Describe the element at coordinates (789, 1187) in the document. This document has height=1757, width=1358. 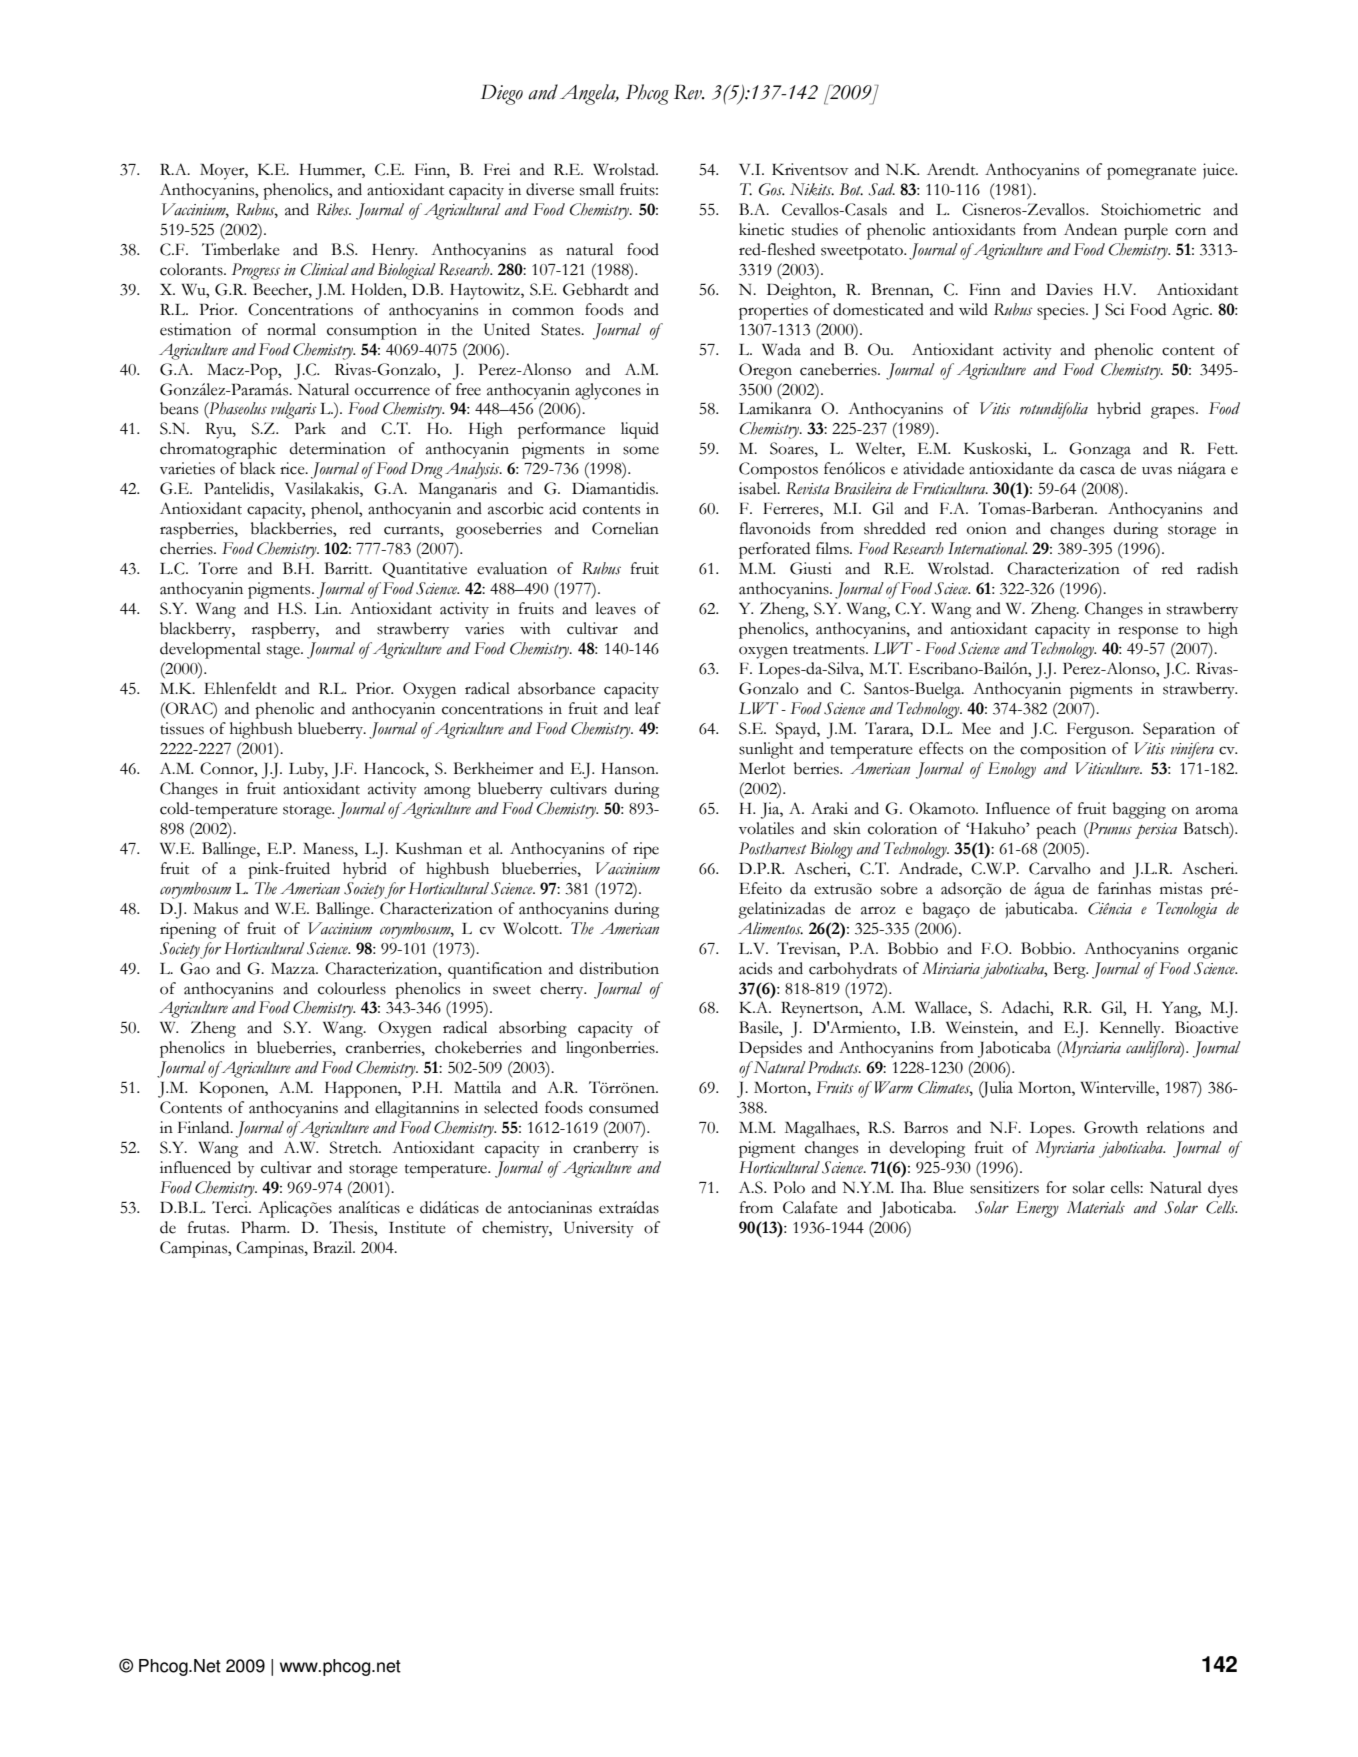
I see `Polo` at that location.
